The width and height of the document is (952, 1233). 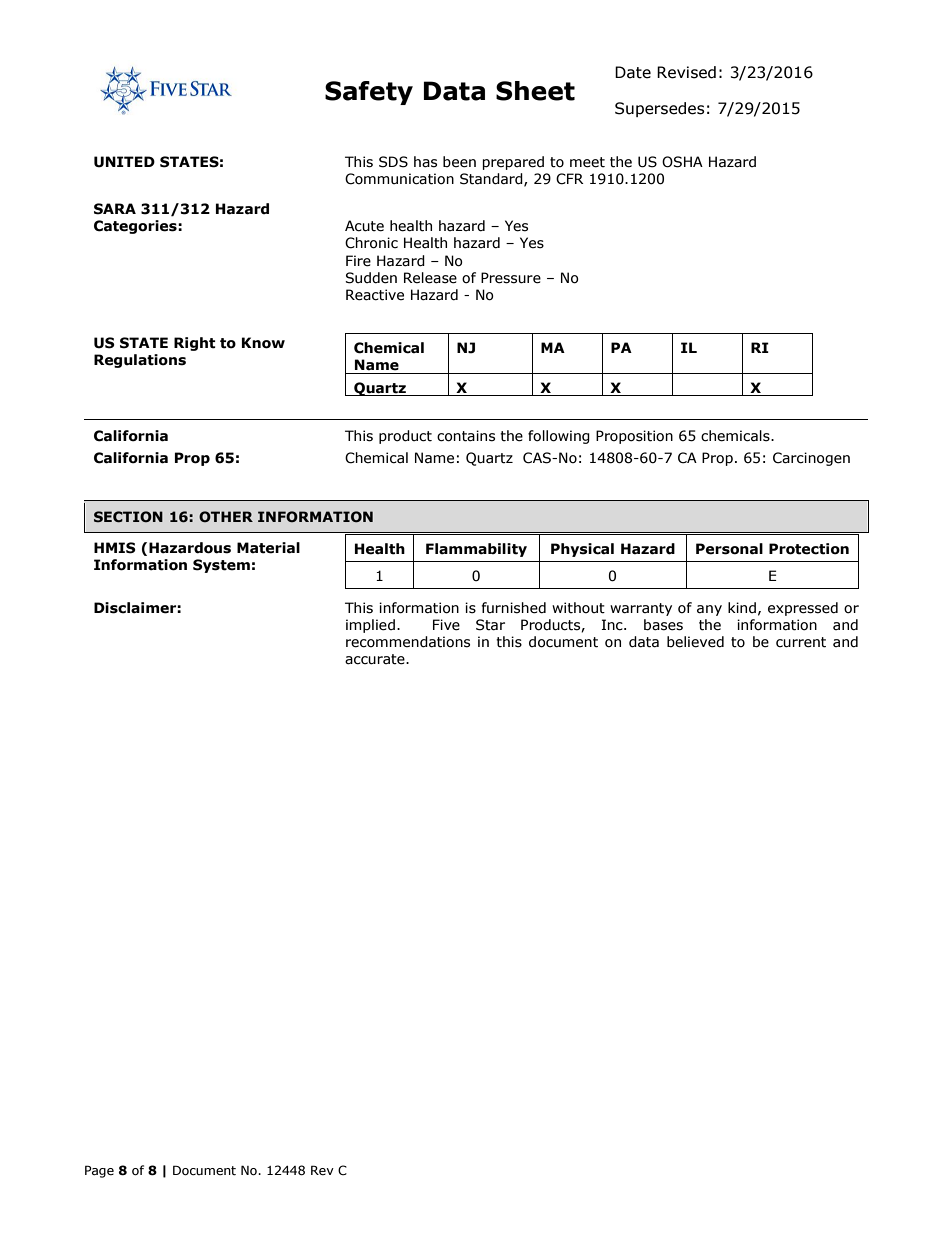 What do you see at coordinates (124, 162) in the document?
I see `UNITED` at bounding box center [124, 162].
